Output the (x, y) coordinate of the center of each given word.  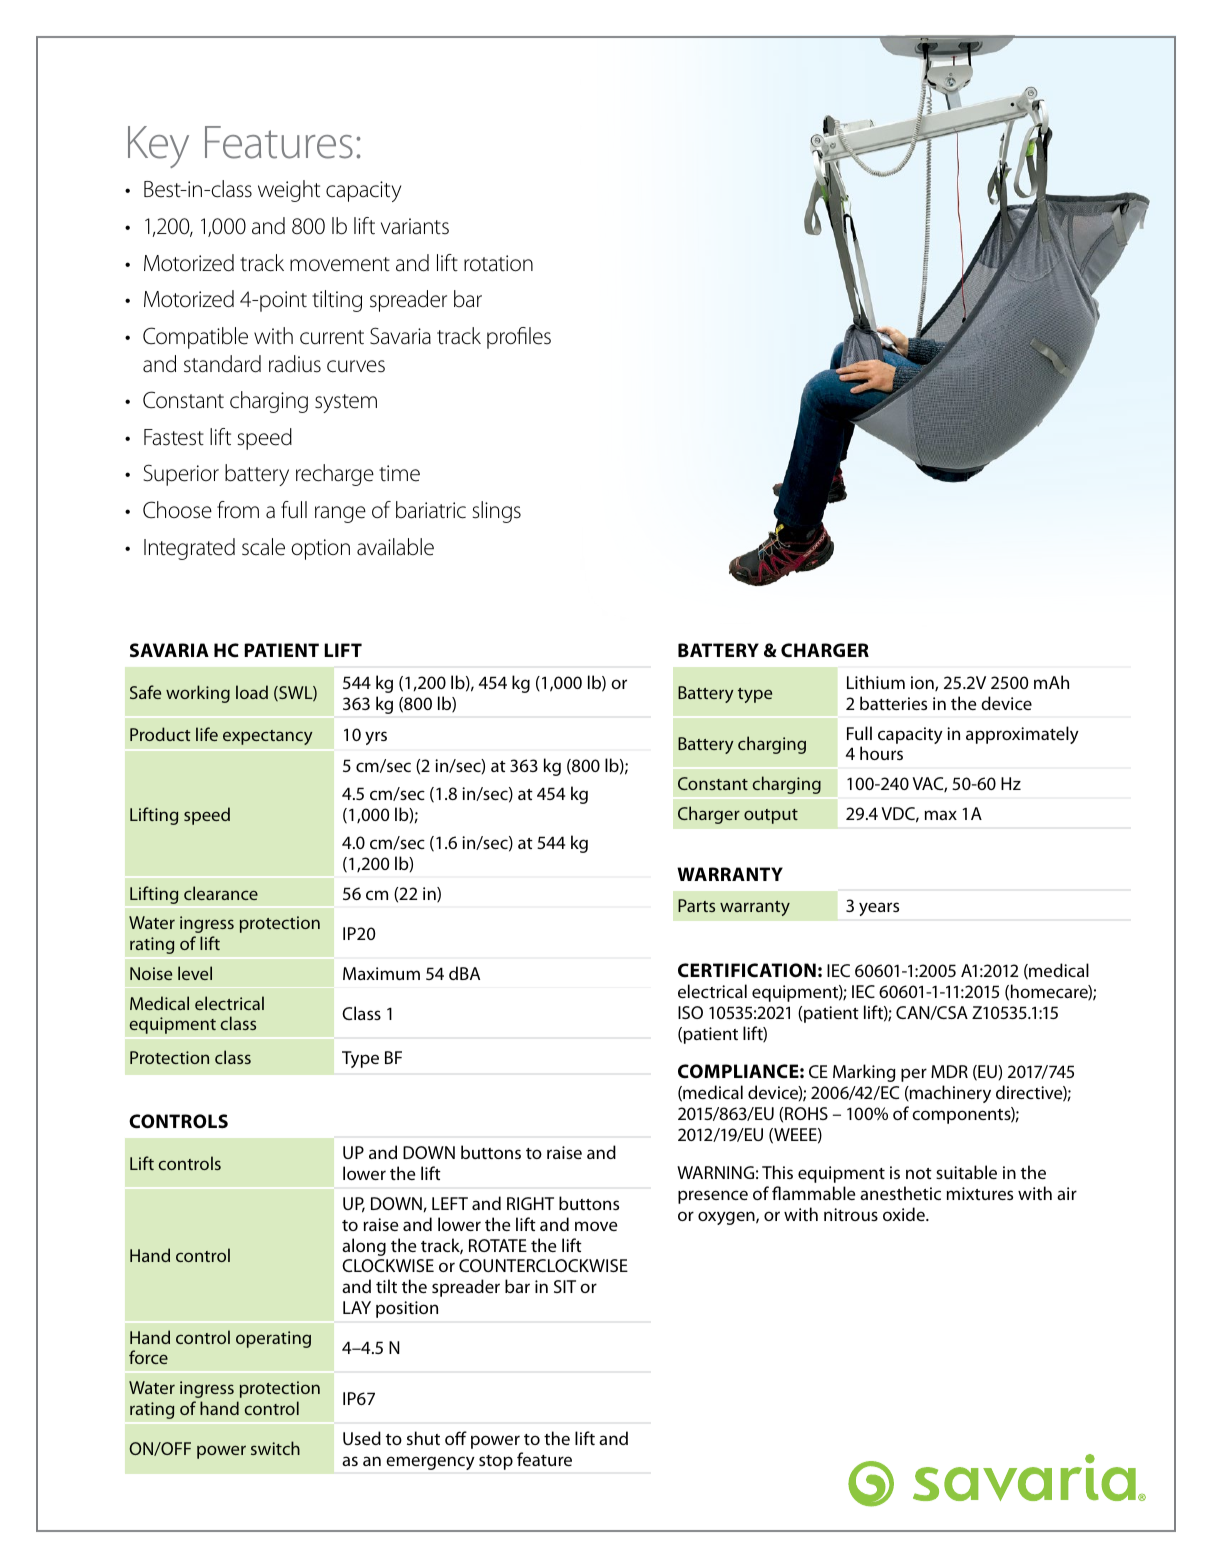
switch (275, 1448)
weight (289, 191)
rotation (498, 263)
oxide (905, 1214)
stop (496, 1462)
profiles (519, 338)
